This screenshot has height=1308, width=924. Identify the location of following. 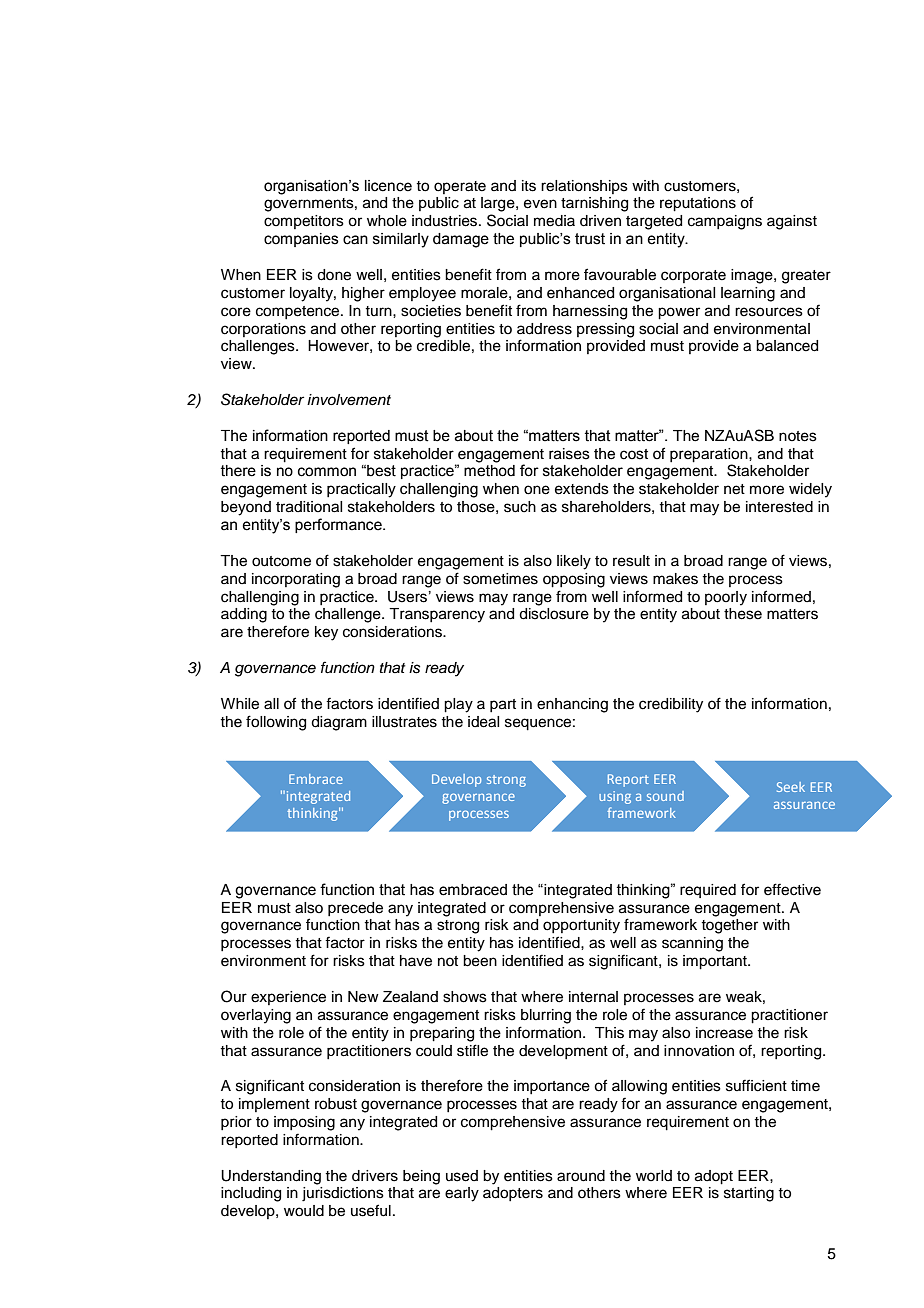
(276, 723).
